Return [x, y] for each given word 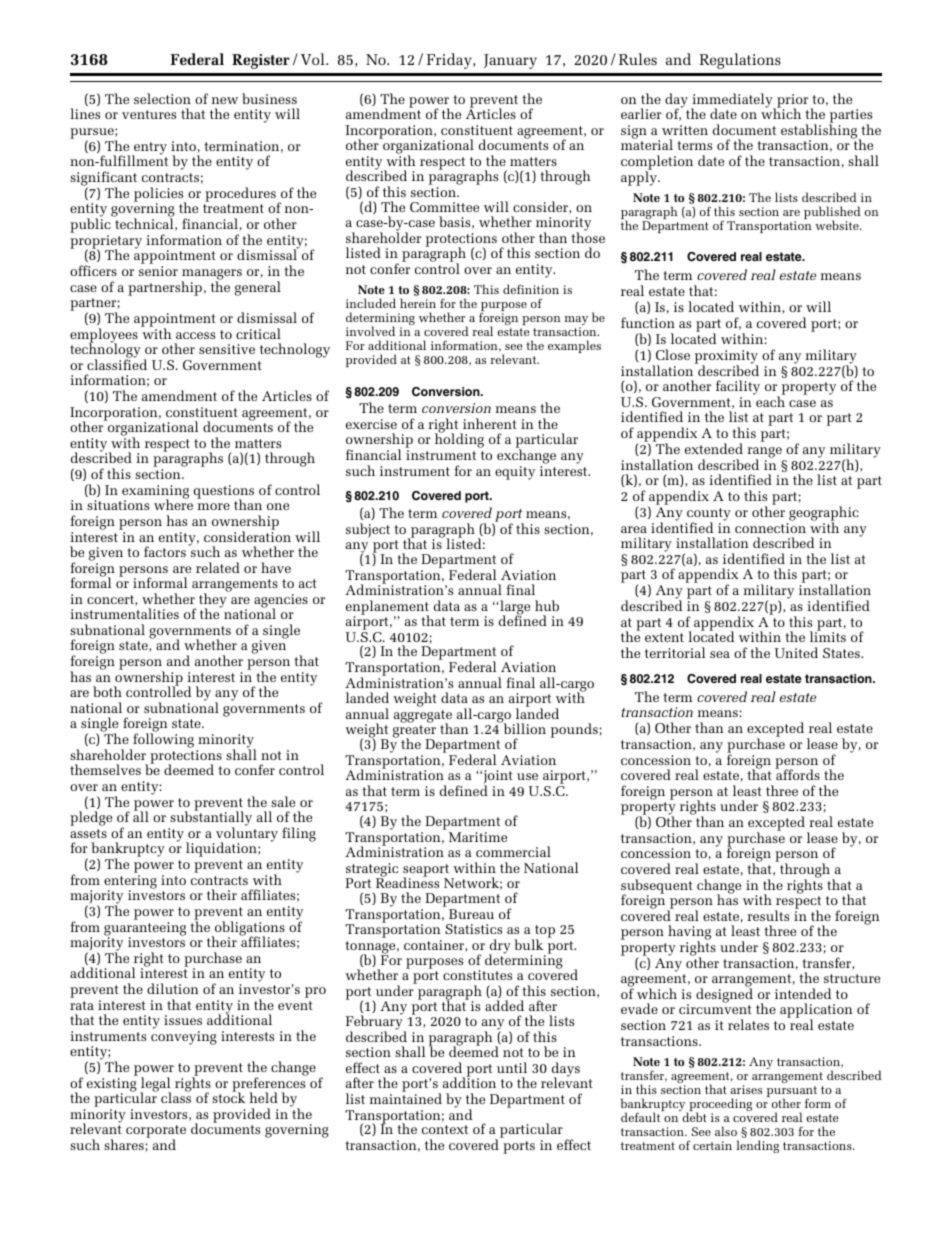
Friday [450, 61]
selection [162, 98]
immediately [733, 101]
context [445, 1129]
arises [746, 1089]
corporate [156, 1133]
